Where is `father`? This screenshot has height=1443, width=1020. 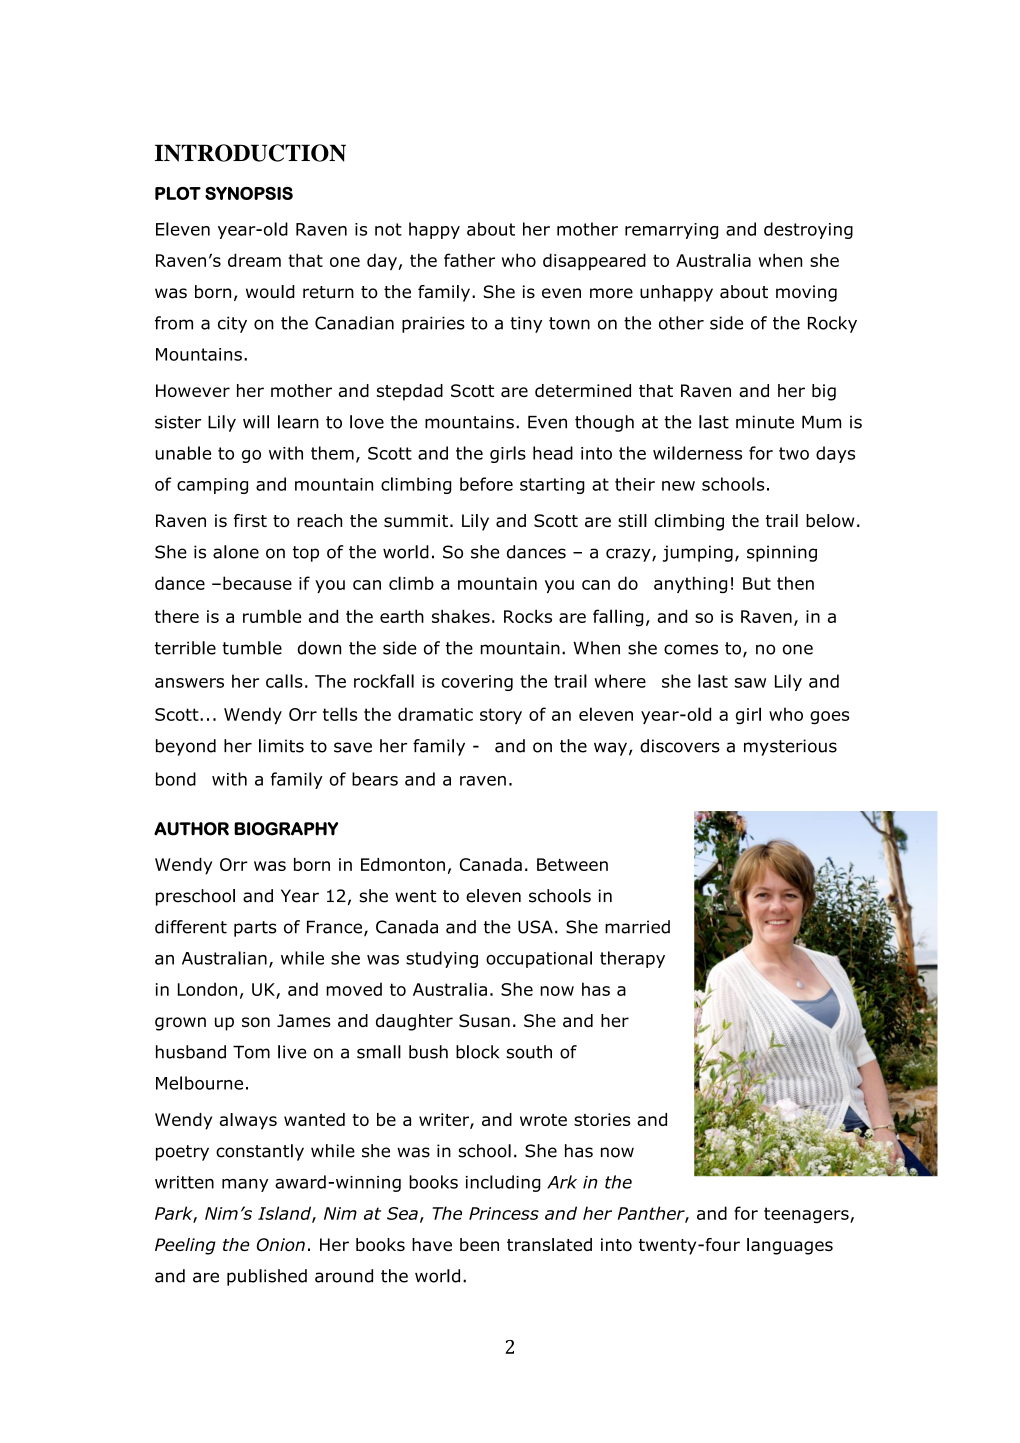
father is located at coordinates (469, 260).
